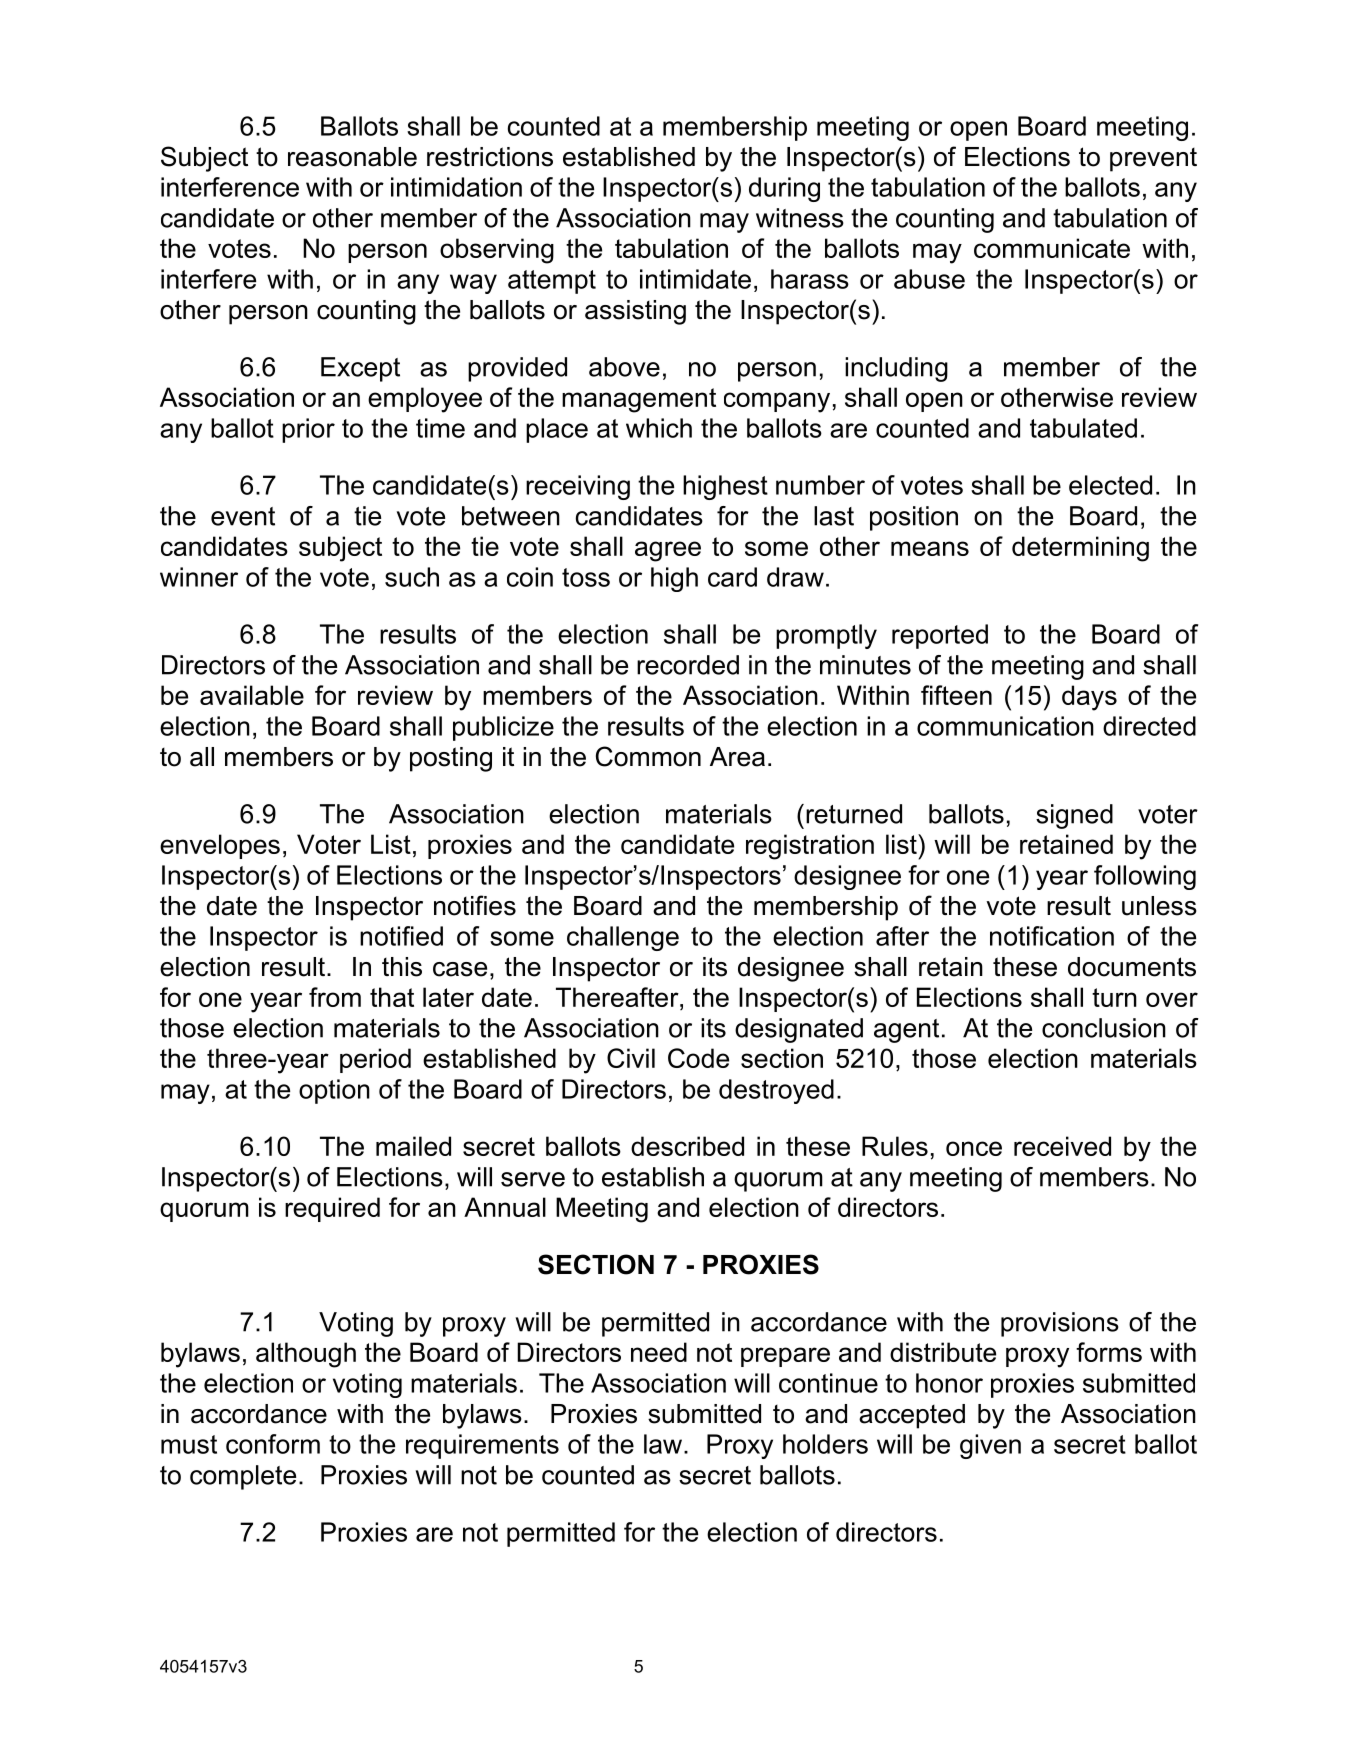 This screenshot has width=1357, height=1756. Describe the element at coordinates (990, 1446) in the screenshot. I see `given` at that location.
